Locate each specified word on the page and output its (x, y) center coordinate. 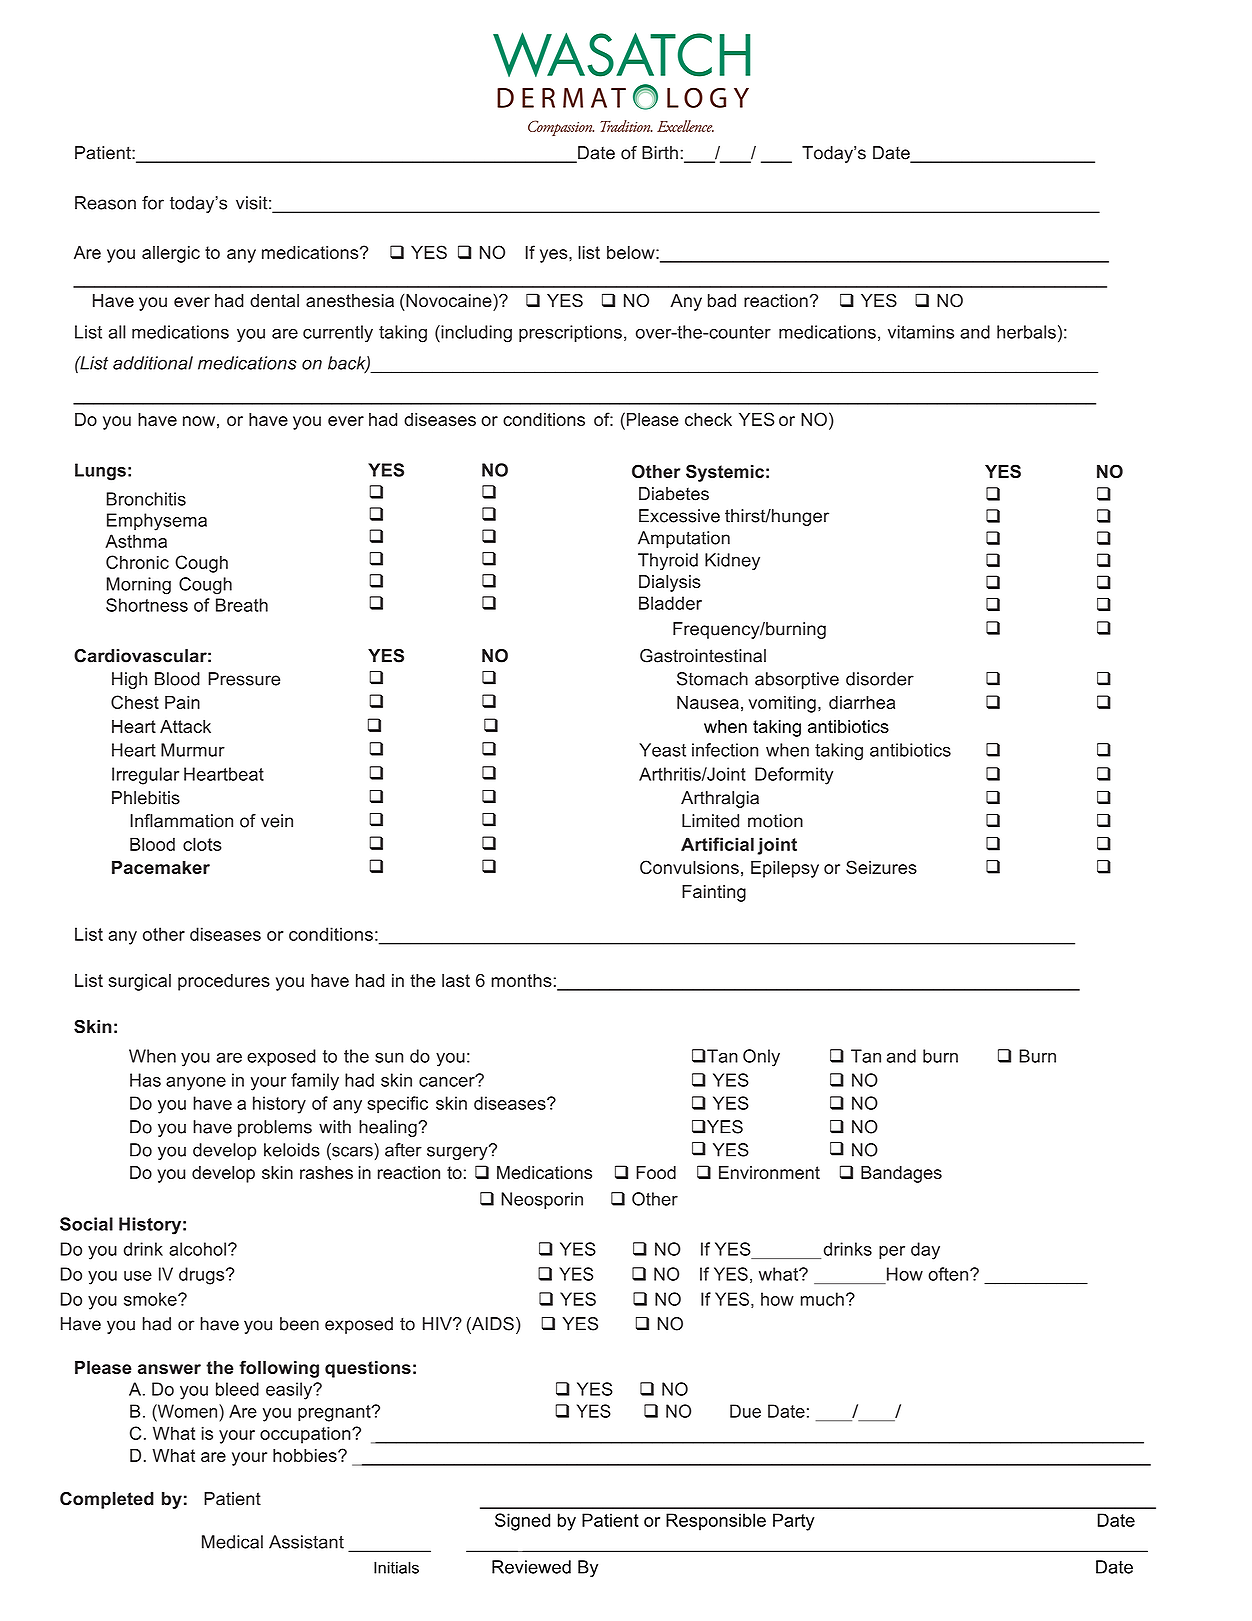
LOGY (708, 97)
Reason (105, 203)
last (456, 980)
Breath (242, 605)
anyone (196, 1084)
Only (761, 1058)
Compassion (561, 128)
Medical (232, 1542)
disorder (880, 679)
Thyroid (668, 561)
